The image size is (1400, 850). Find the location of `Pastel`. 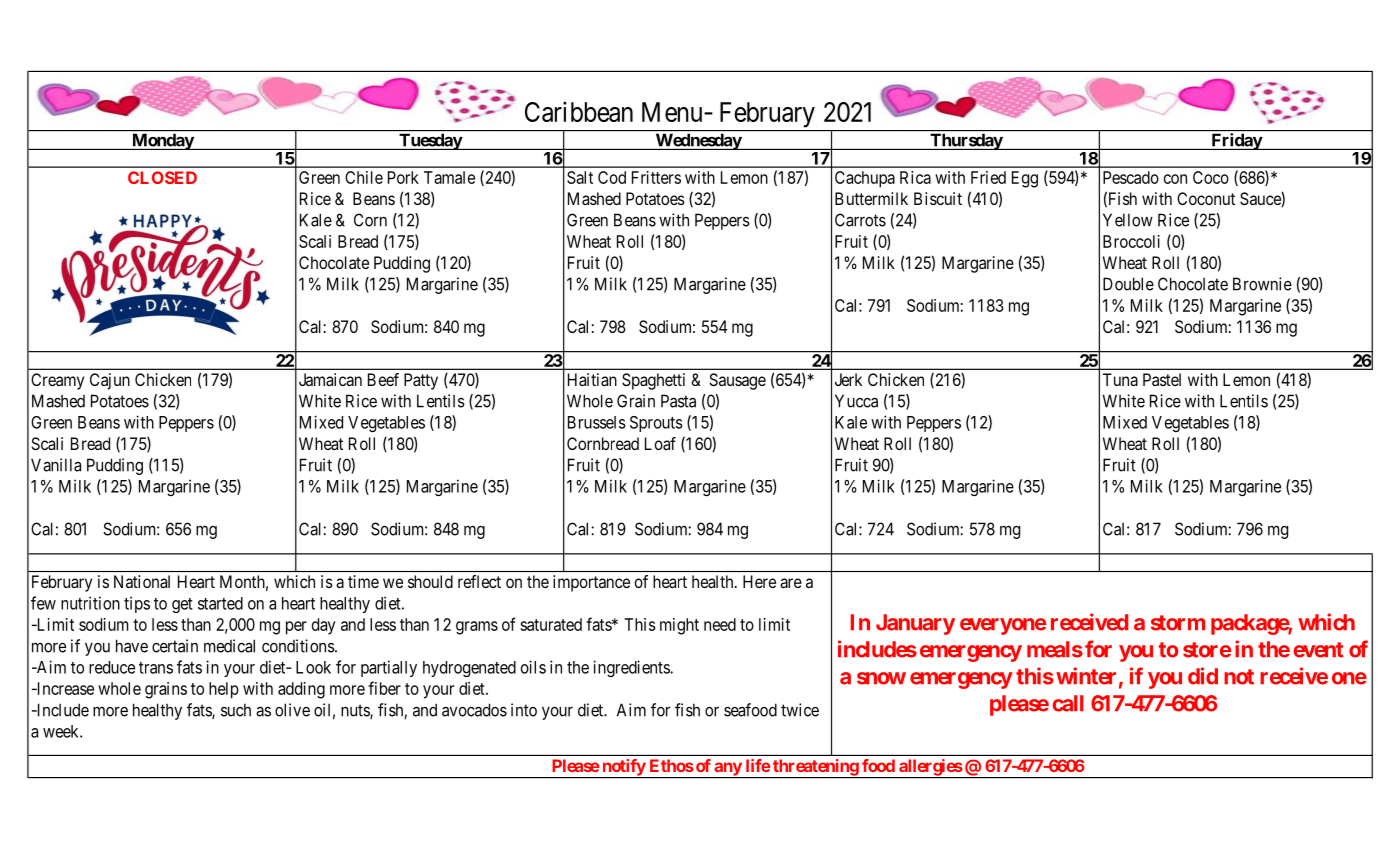

Pastel is located at coordinates (1162, 379).
